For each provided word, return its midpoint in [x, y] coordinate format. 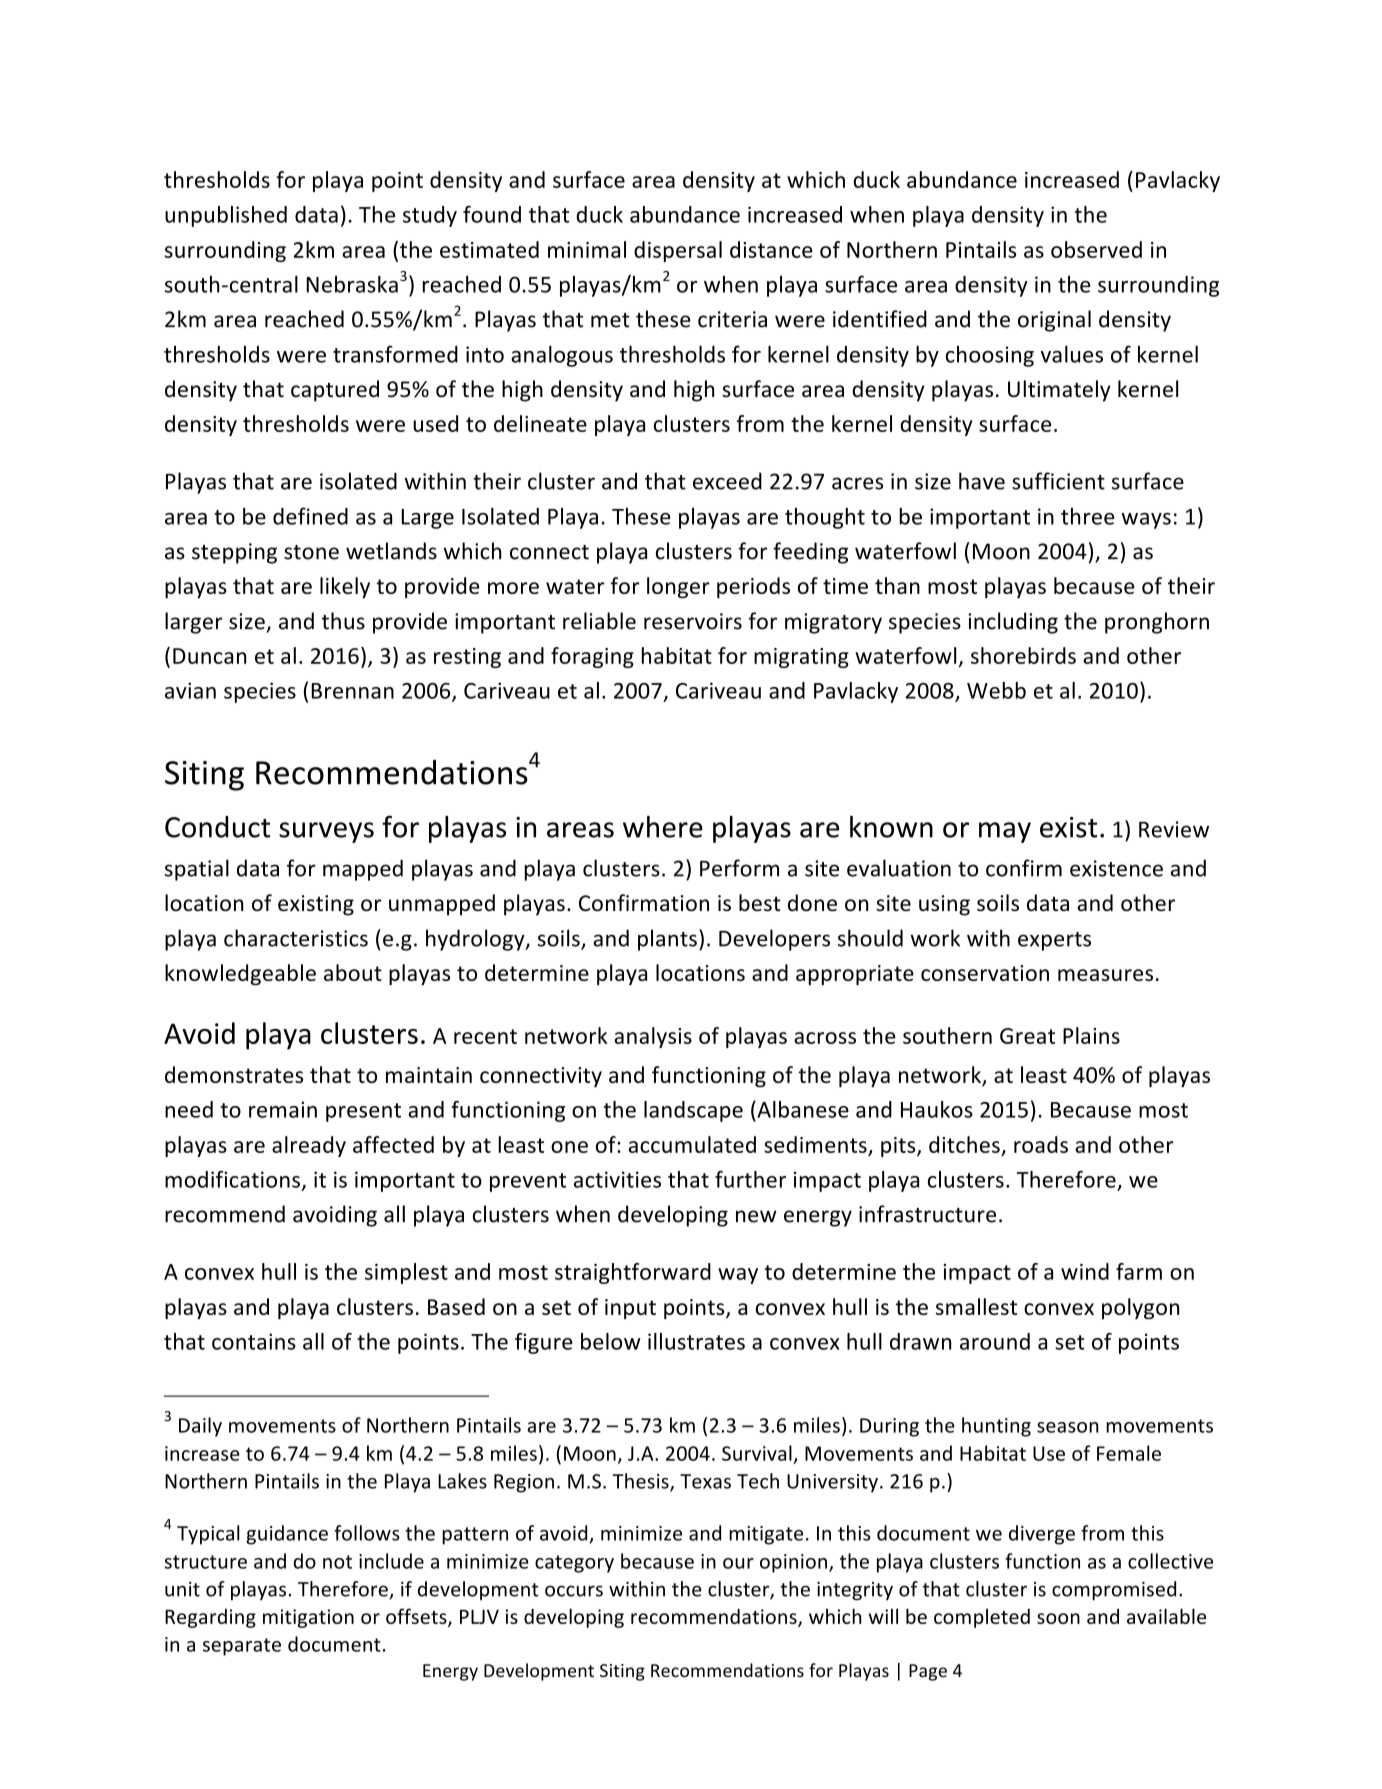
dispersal [678, 251]
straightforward [633, 1273]
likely [345, 588]
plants [667, 940]
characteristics [296, 938]
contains [254, 1341]
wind [1085, 1271]
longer [678, 588]
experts [1054, 941]
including [1013, 623]
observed [1096, 249]
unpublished [226, 216]
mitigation [308, 1618]
